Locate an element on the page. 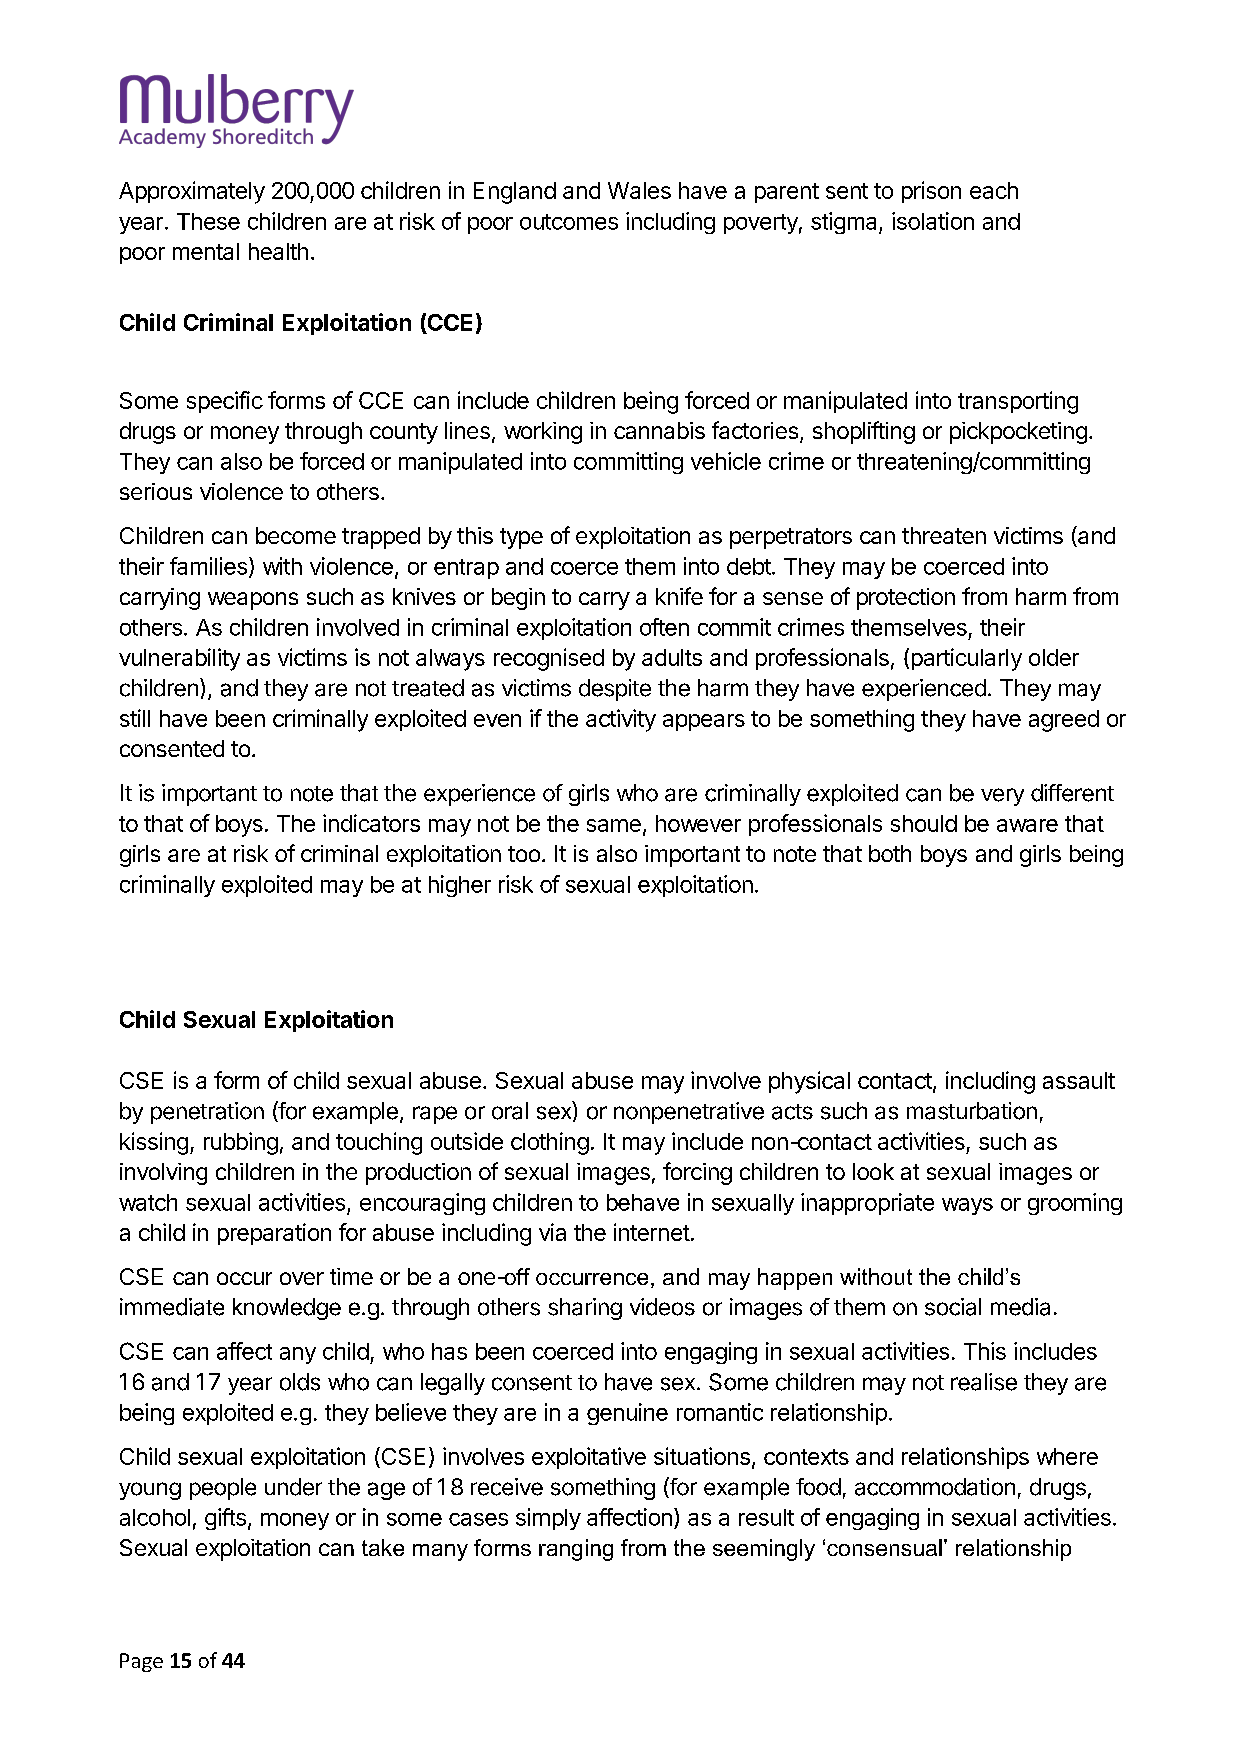  health is located at coordinates (278, 251).
